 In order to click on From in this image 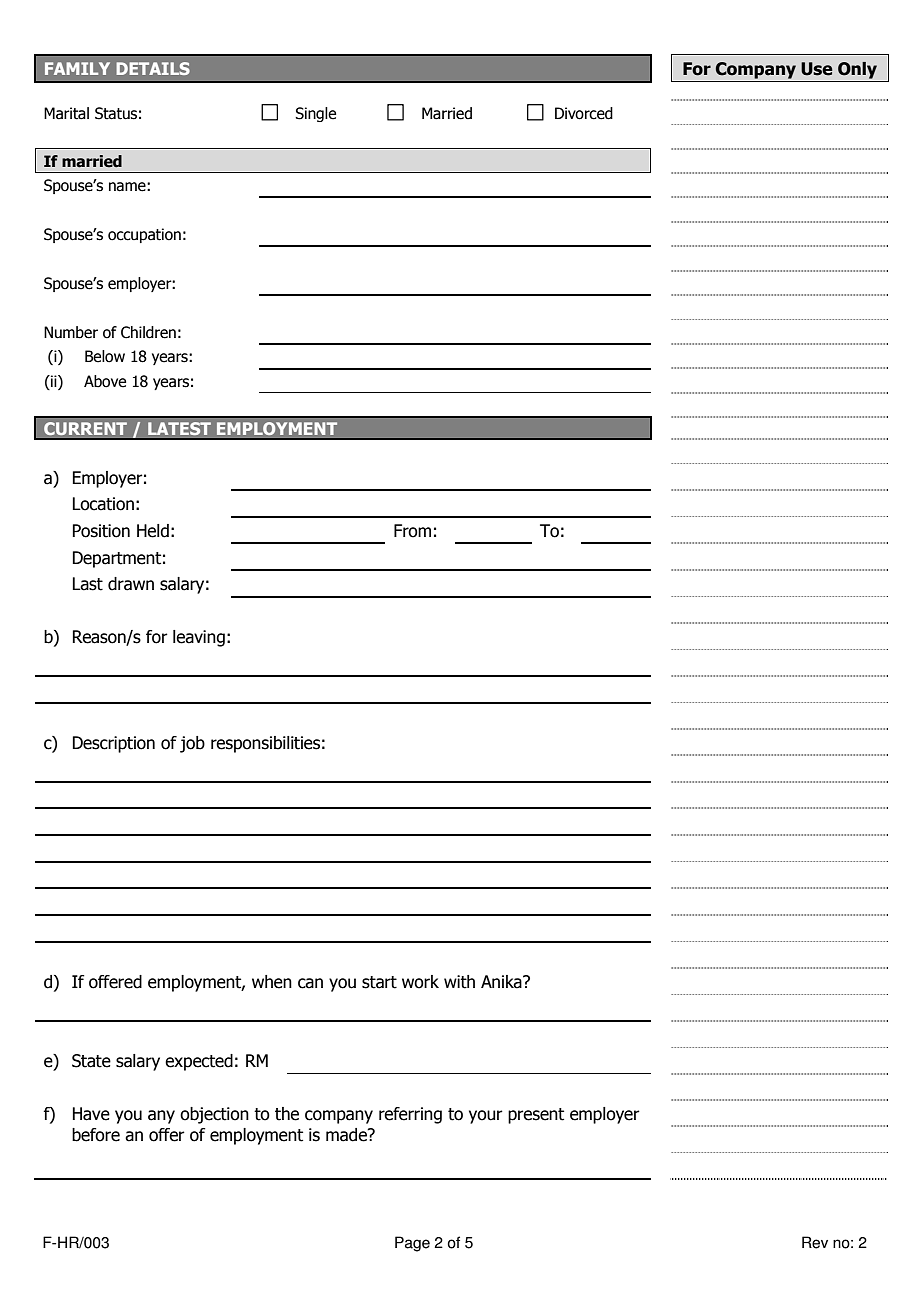, I will do `click(412, 531)`.
